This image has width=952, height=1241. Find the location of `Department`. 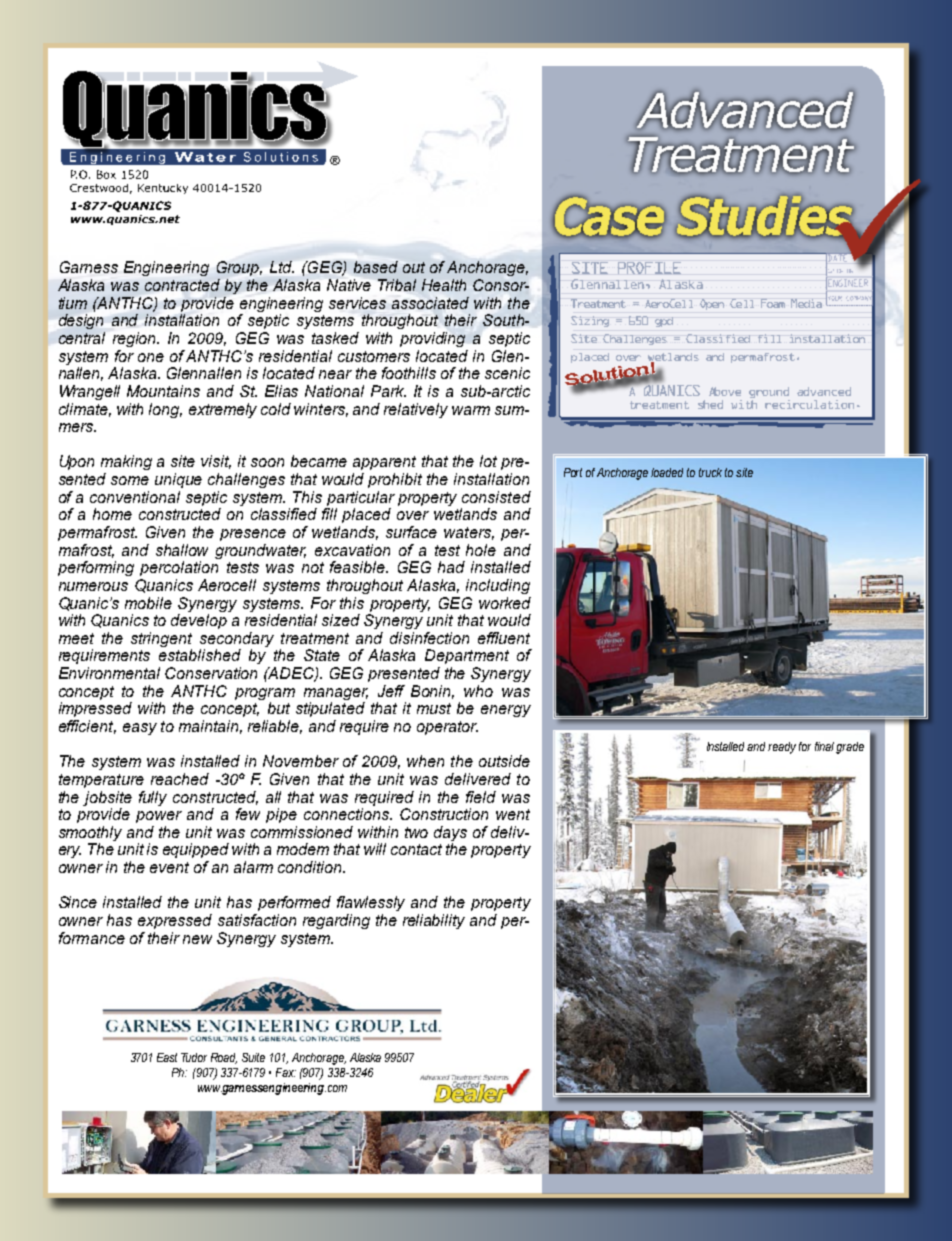

Department is located at coordinates (467, 656).
